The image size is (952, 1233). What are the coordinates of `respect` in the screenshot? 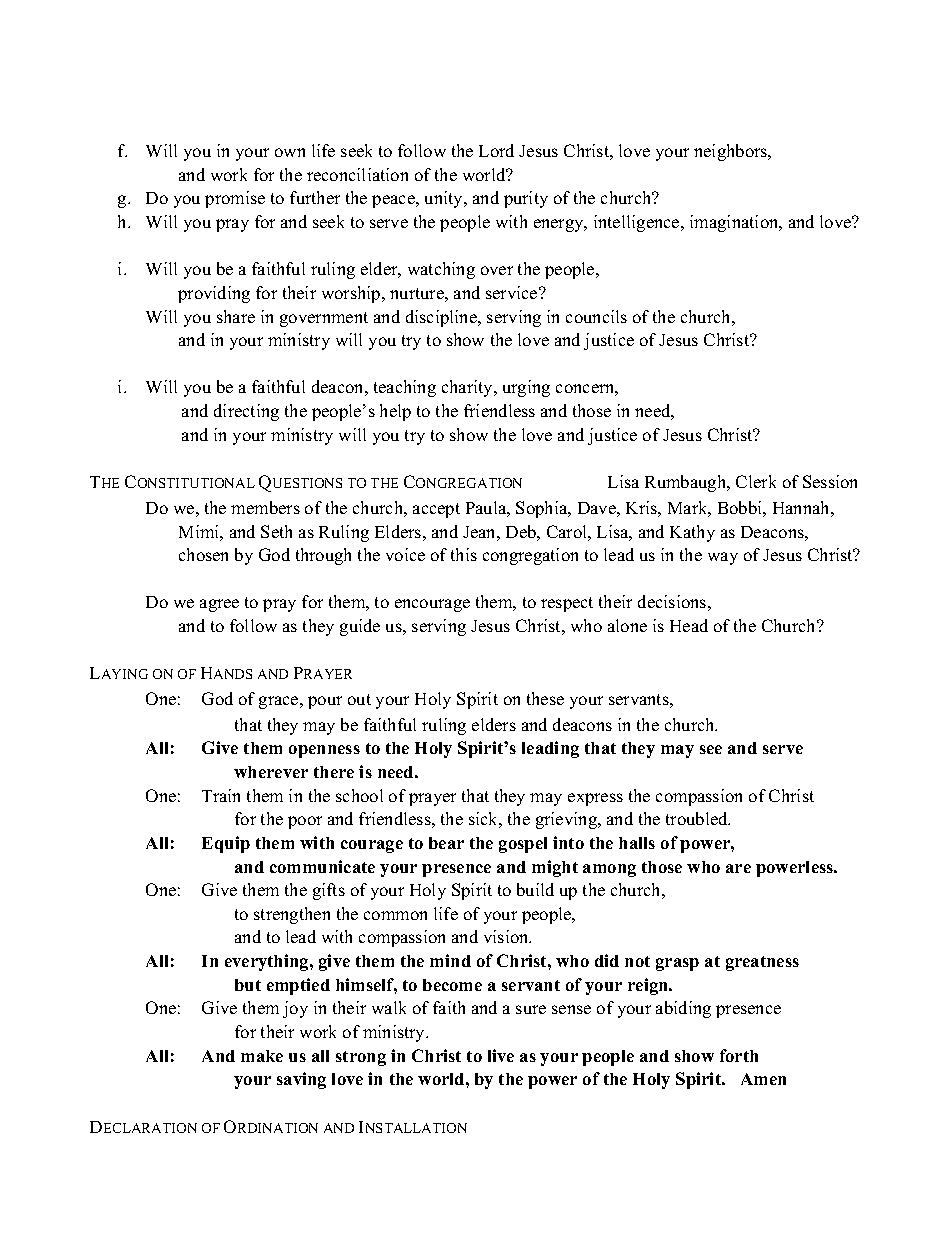 It's located at (567, 604).
